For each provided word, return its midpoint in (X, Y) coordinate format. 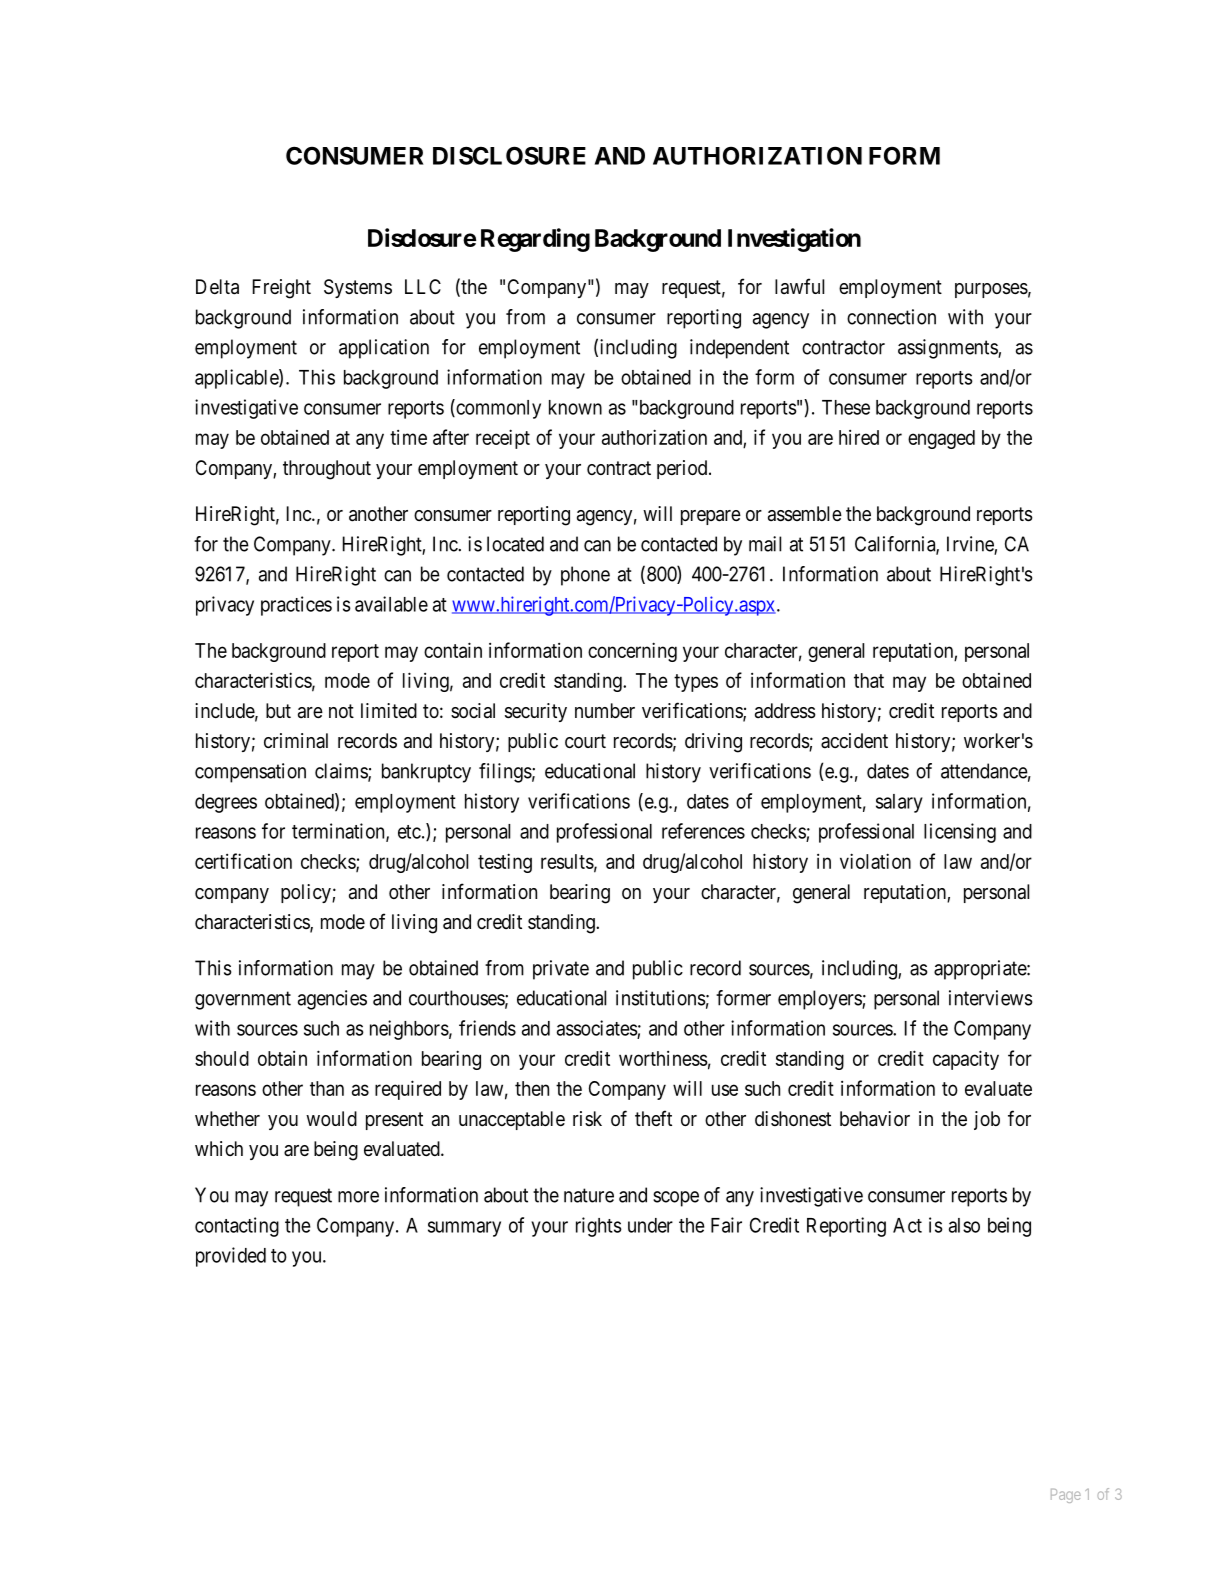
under (650, 1225)
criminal (296, 740)
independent (739, 349)
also (964, 1225)
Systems (358, 288)
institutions (660, 998)
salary (899, 803)
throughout (327, 470)
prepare (711, 517)
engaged (941, 439)
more (358, 1197)
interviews (990, 998)
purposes (991, 290)
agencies (332, 1000)
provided (231, 1257)
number (605, 710)
